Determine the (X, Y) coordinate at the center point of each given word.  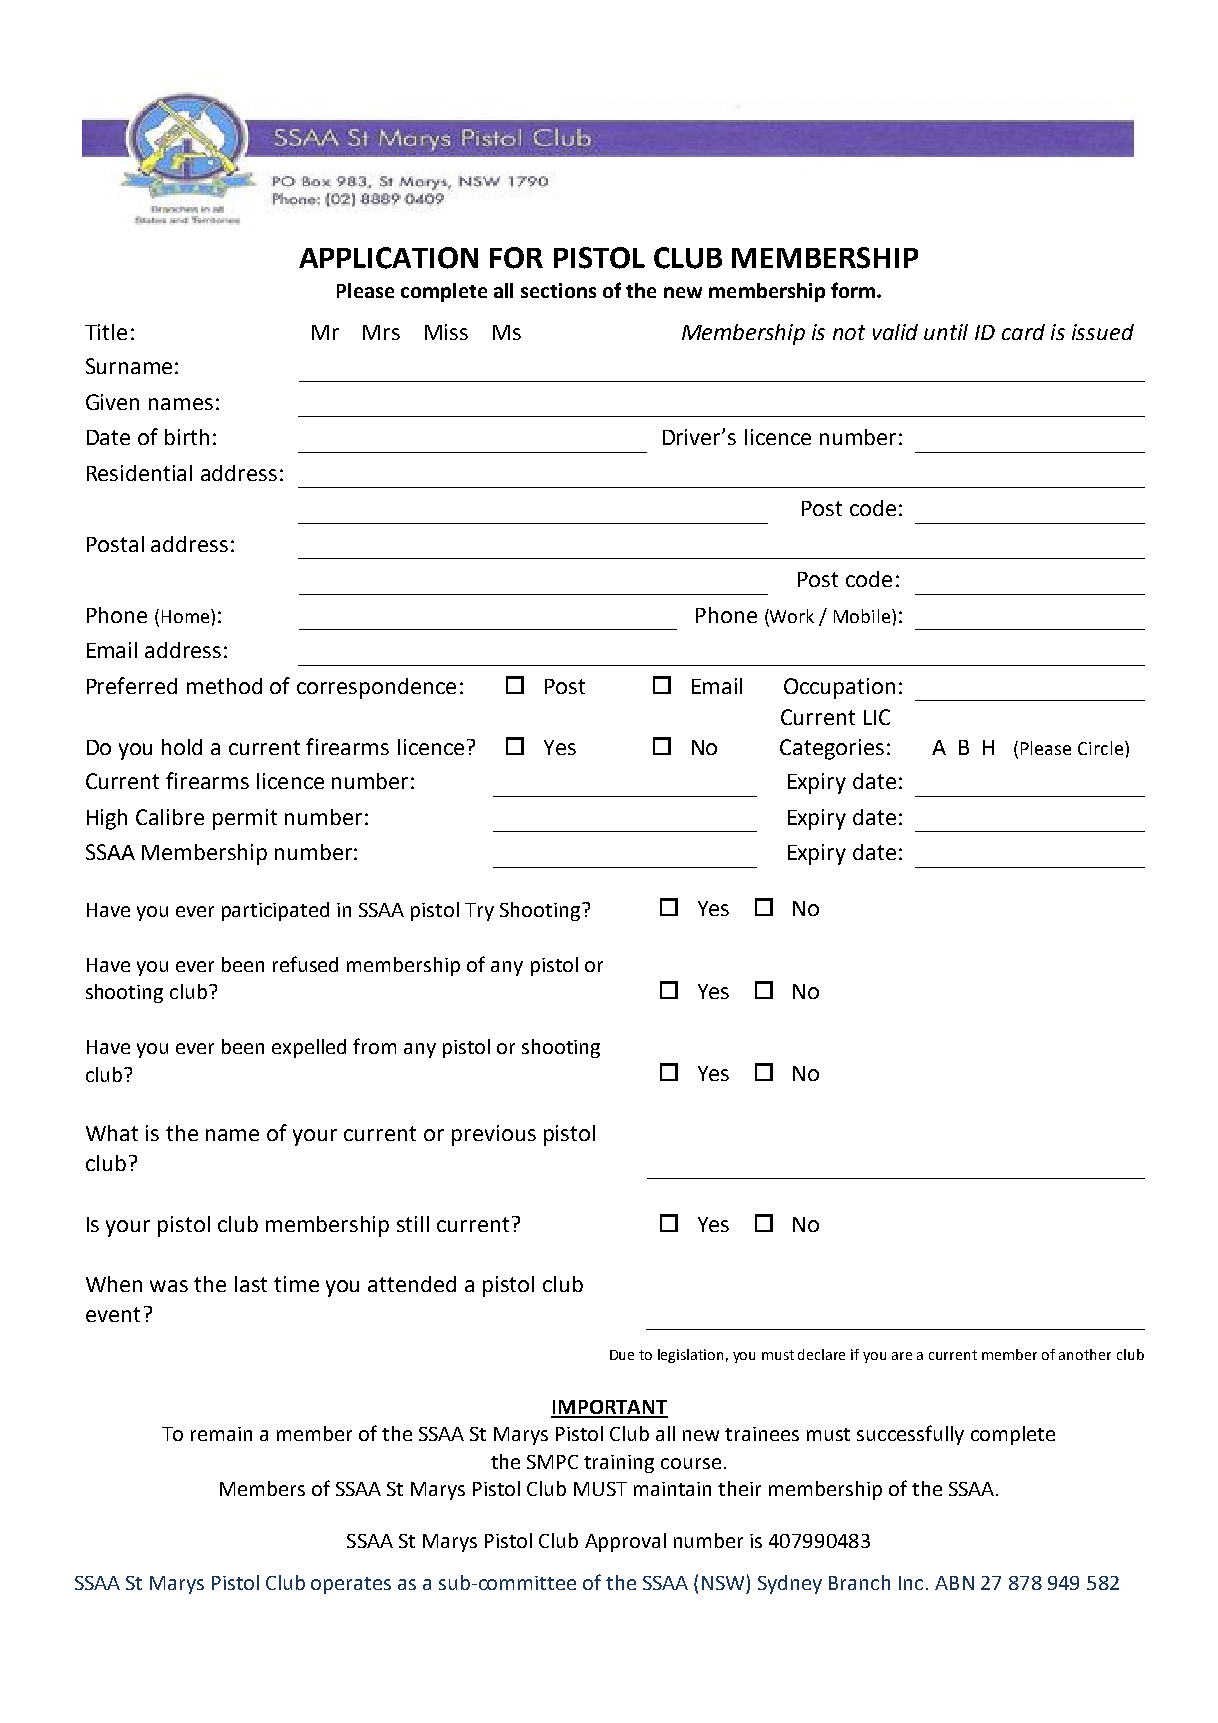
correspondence (376, 688)
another (1085, 1354)
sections (558, 290)
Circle (1100, 748)
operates (351, 1585)
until (946, 332)
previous (494, 1135)
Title (106, 332)
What (112, 1133)
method (224, 686)
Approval (625, 1542)
